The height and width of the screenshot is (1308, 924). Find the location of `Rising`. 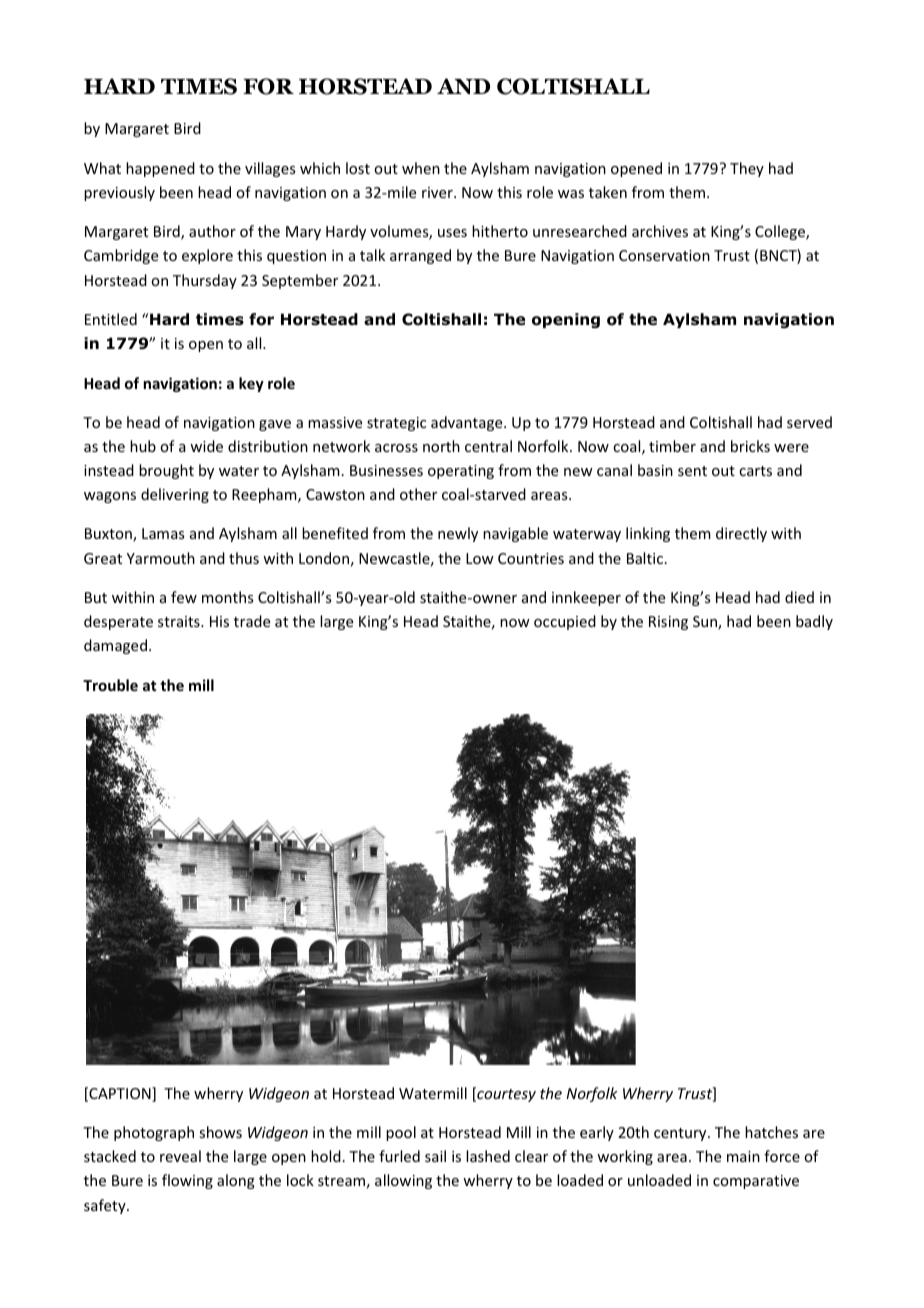

Rising is located at coordinates (668, 623).
